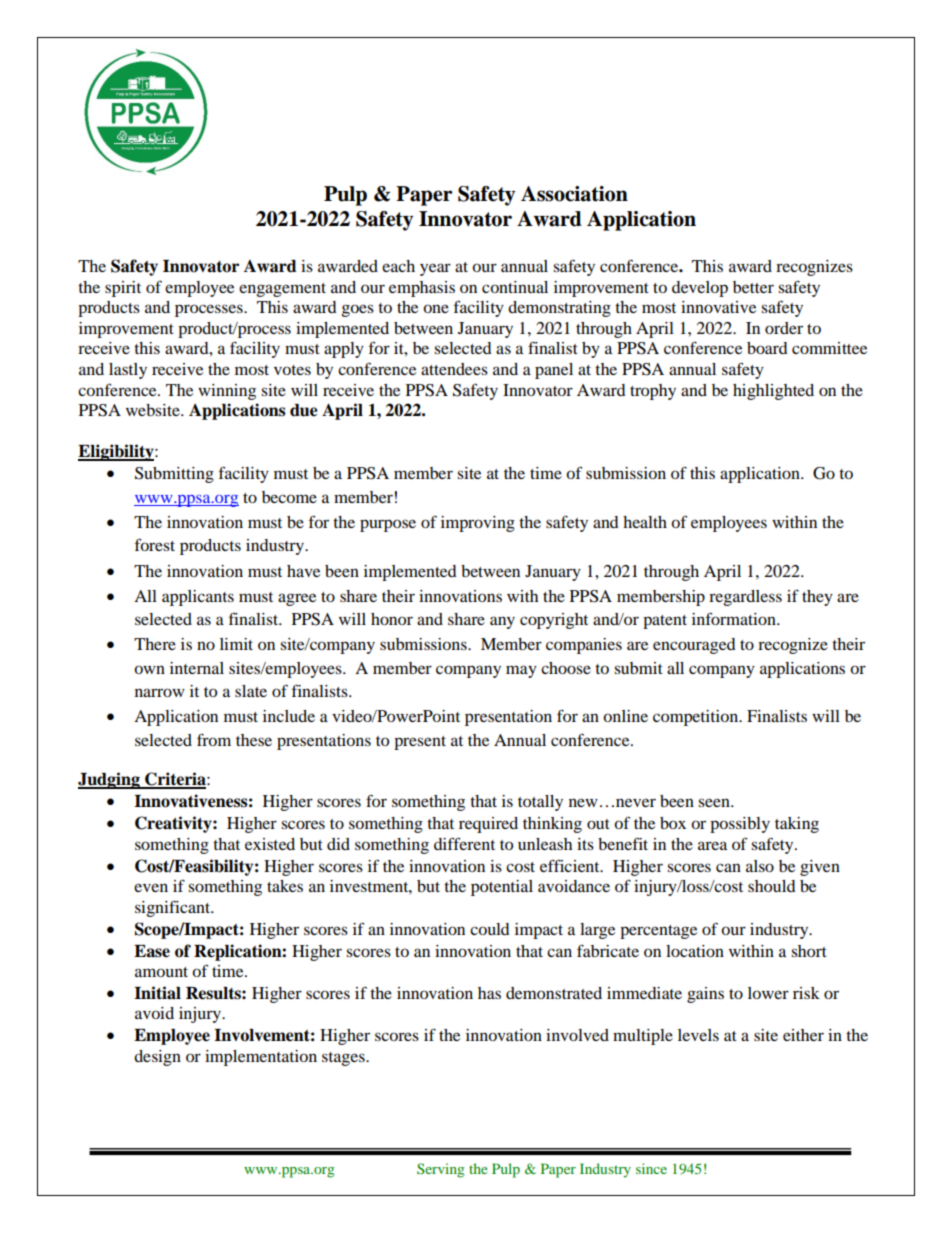 The width and height of the screenshot is (952, 1233). I want to click on design, so click(157, 1058).
